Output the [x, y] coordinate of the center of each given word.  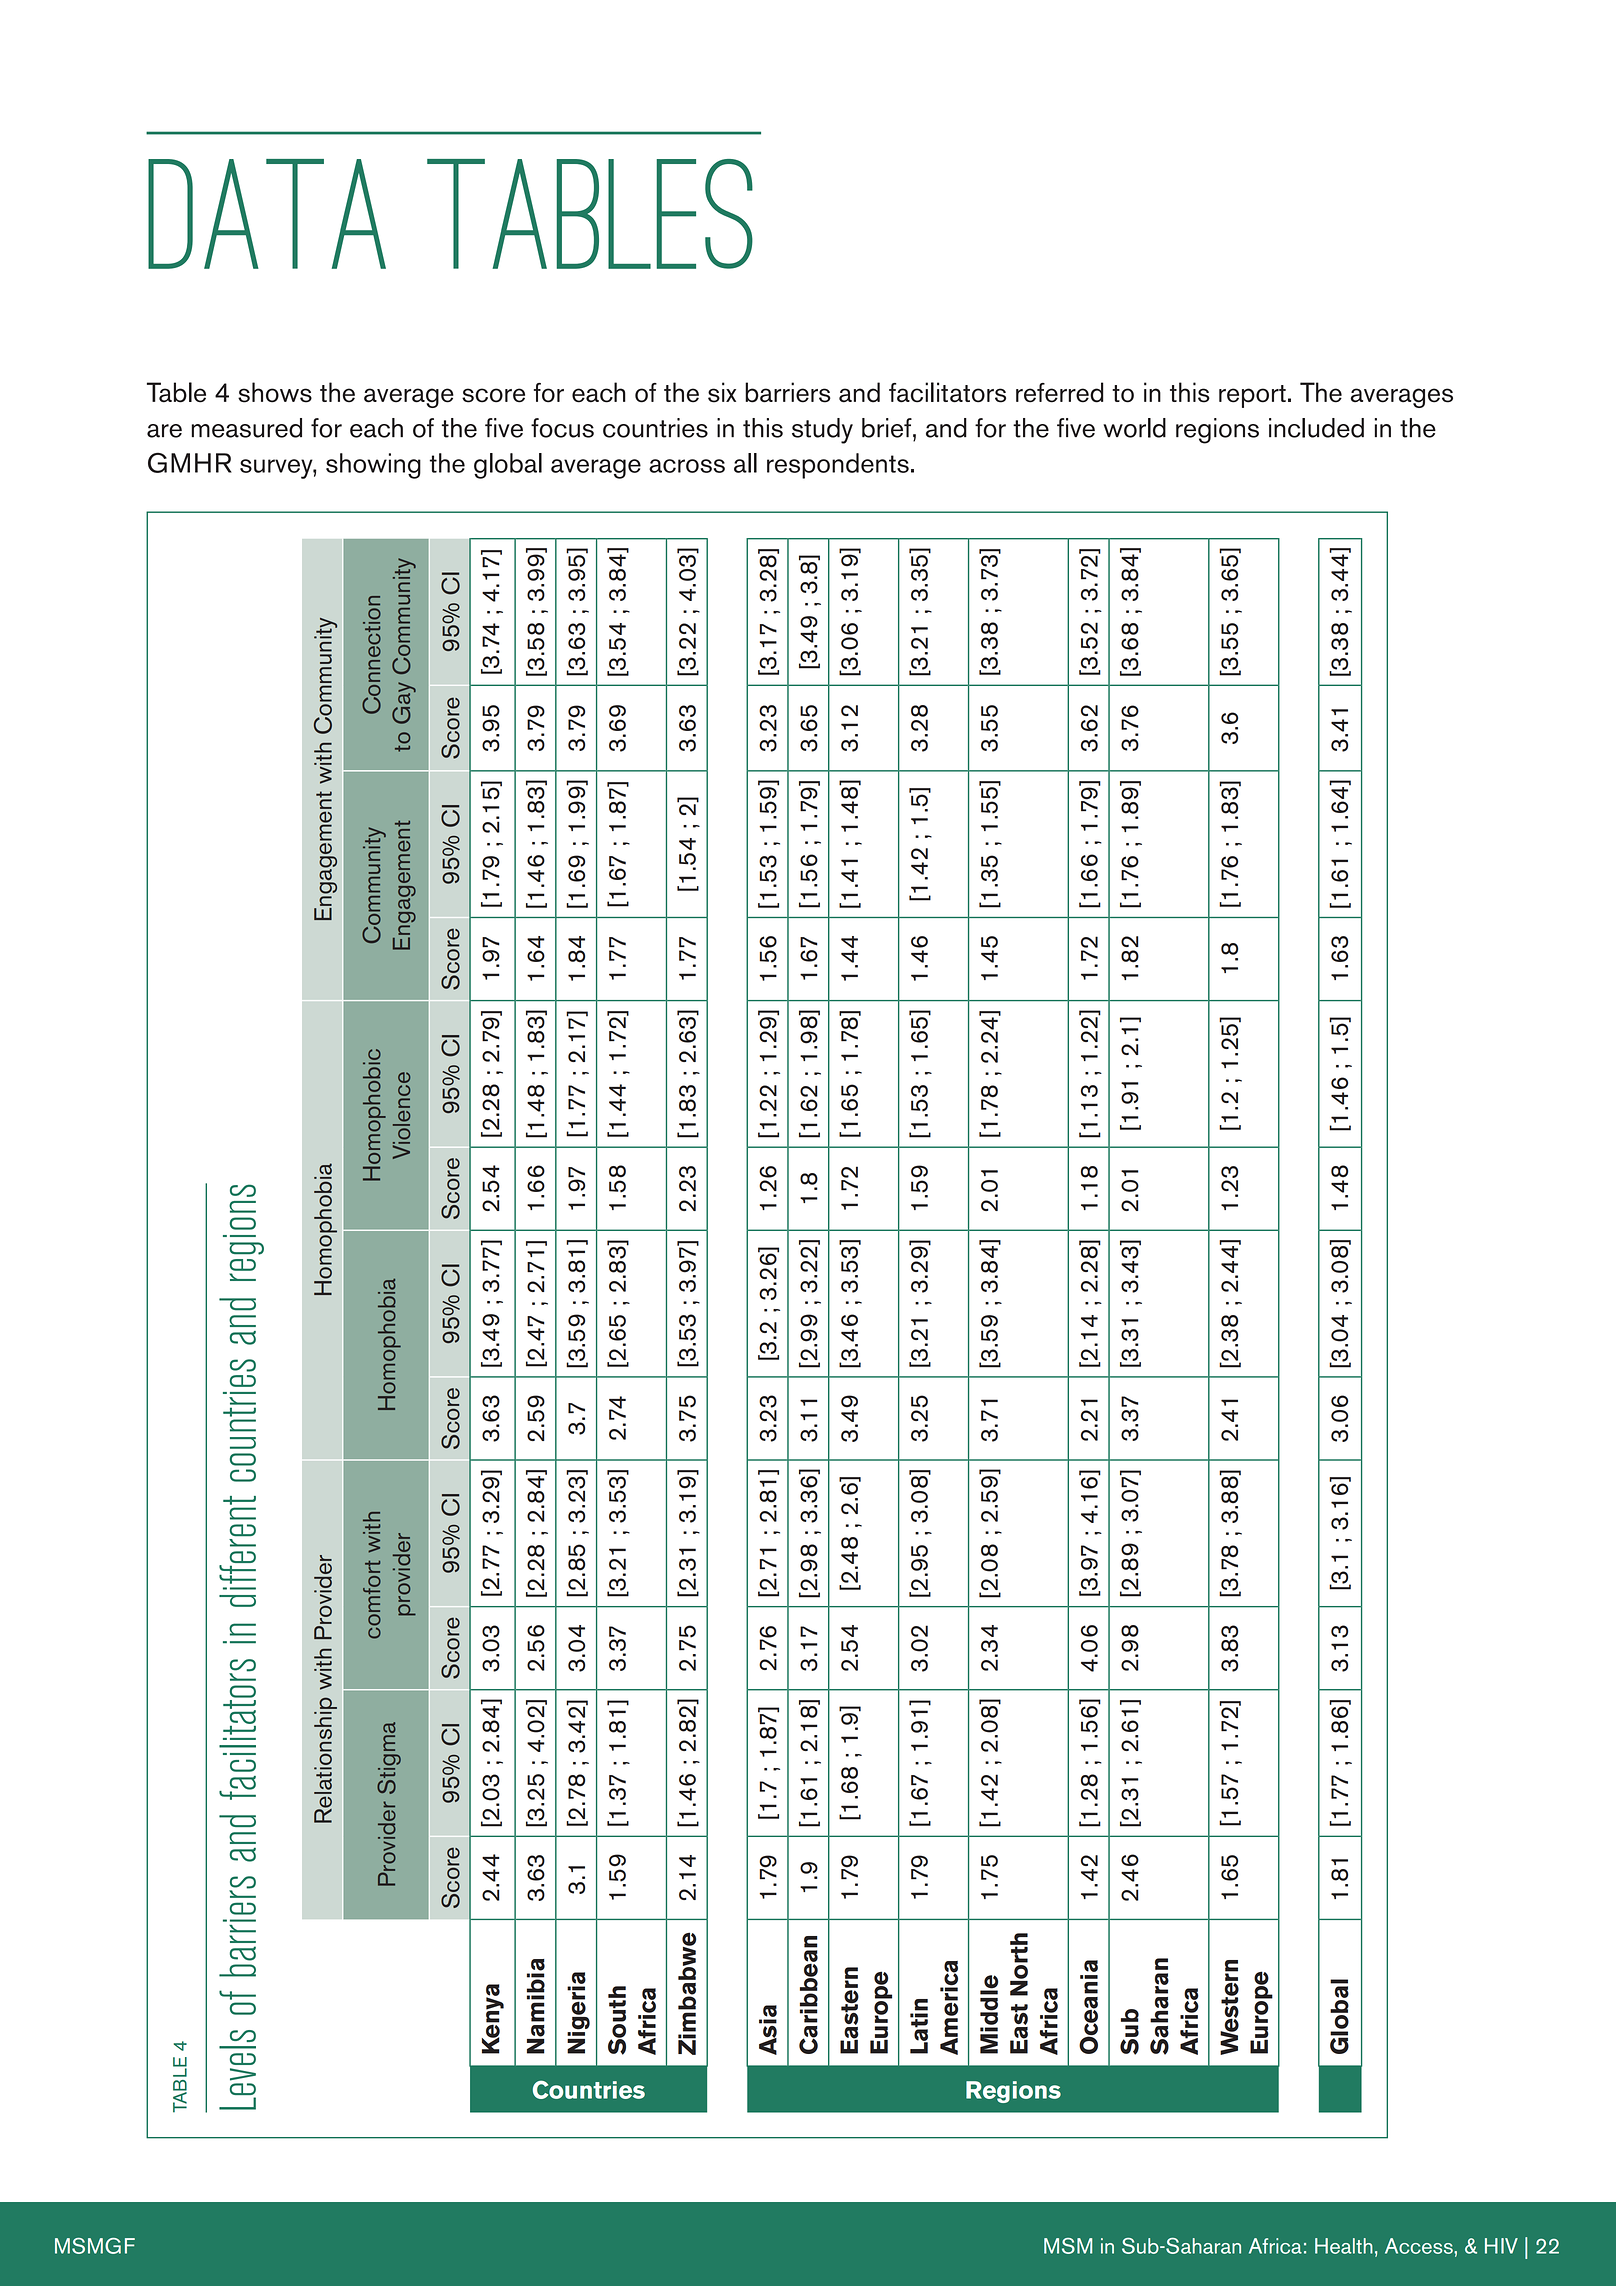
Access [1420, 2246]
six [722, 392]
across [687, 466]
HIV [1501, 2246]
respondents [838, 466]
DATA [267, 214]
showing [373, 466]
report [1252, 396]
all [745, 463]
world [1134, 428]
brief [888, 428]
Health [1344, 2246]
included [1316, 428]
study [822, 431]
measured [246, 428]
